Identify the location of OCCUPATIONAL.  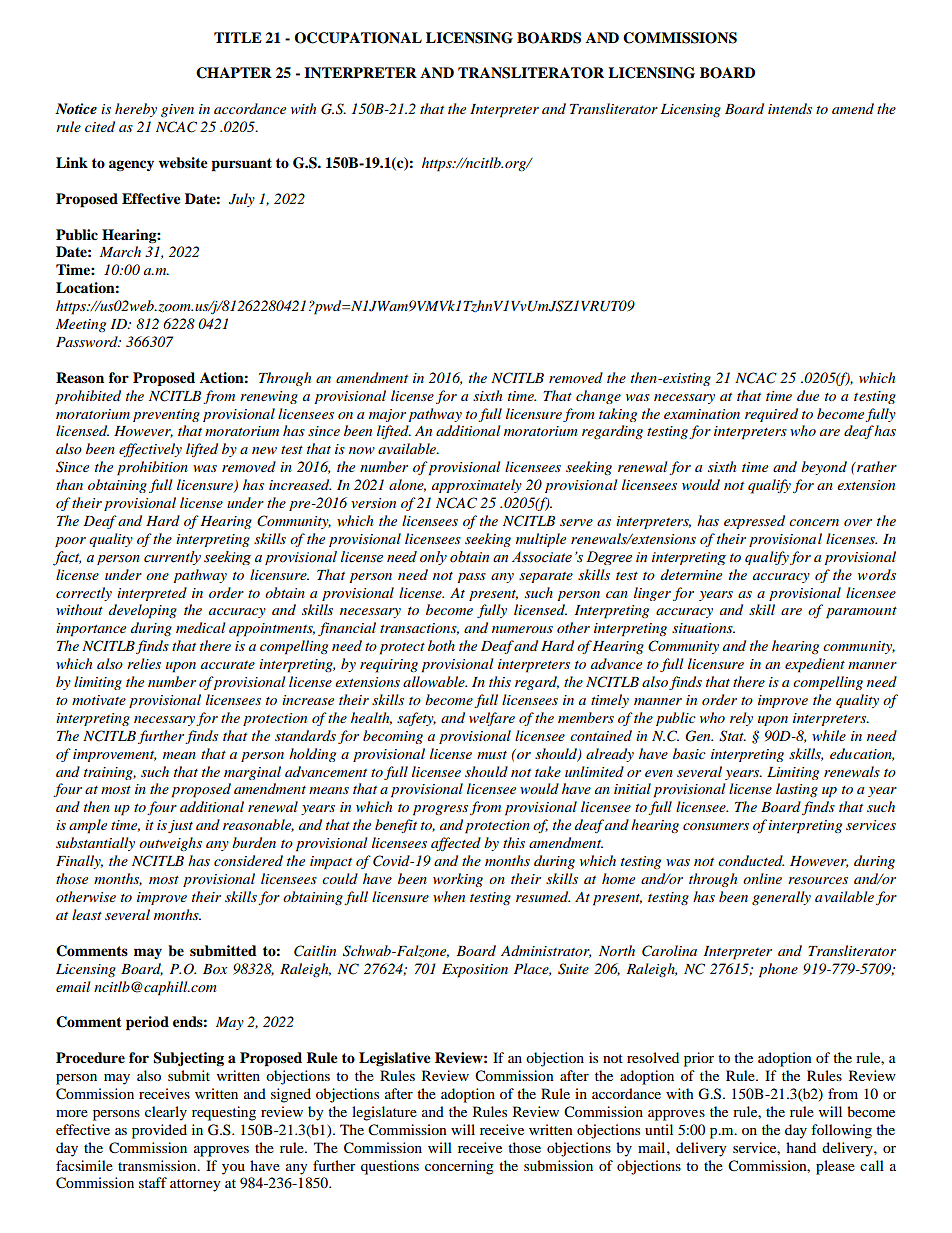
(358, 38).
